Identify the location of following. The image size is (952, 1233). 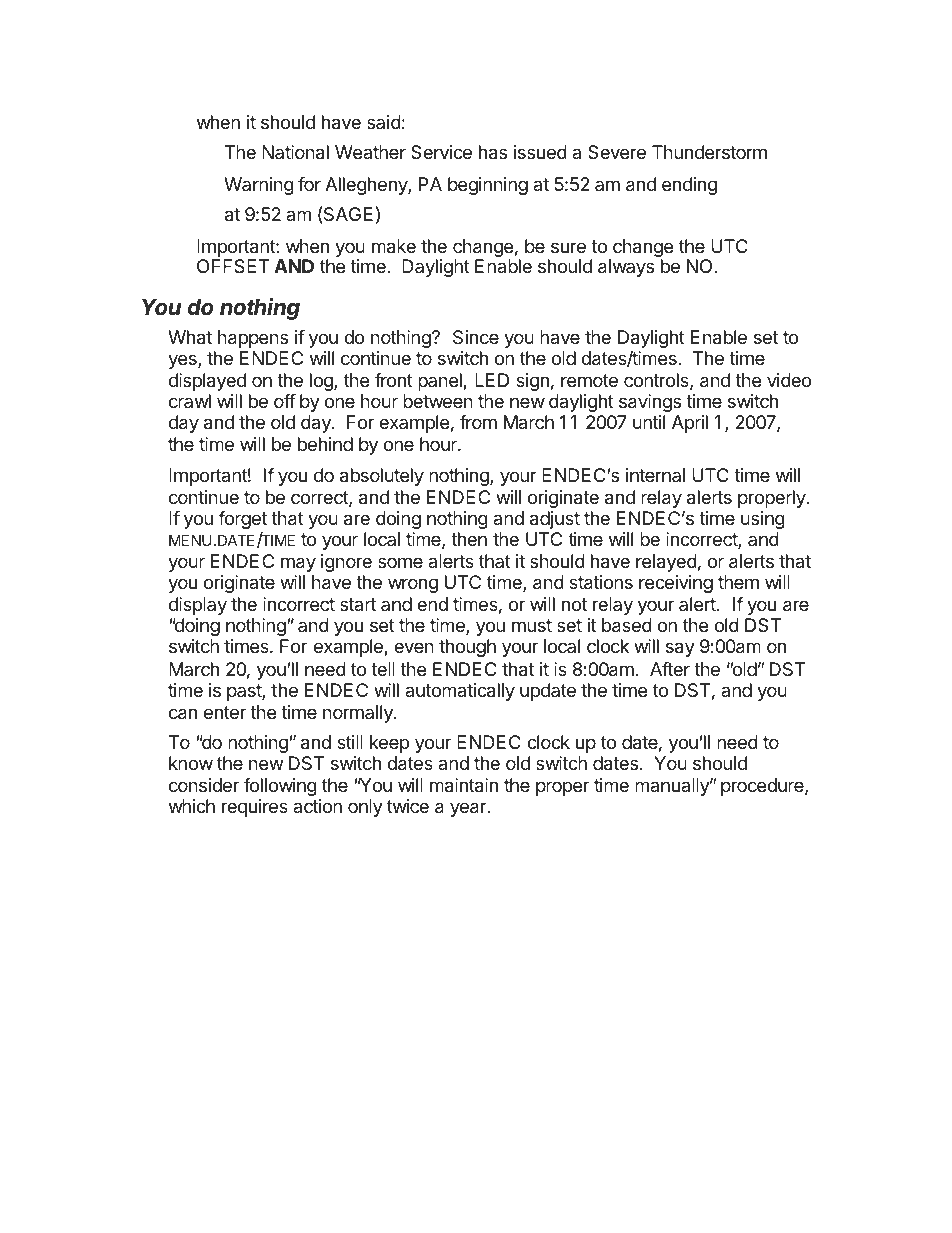
(280, 787).
